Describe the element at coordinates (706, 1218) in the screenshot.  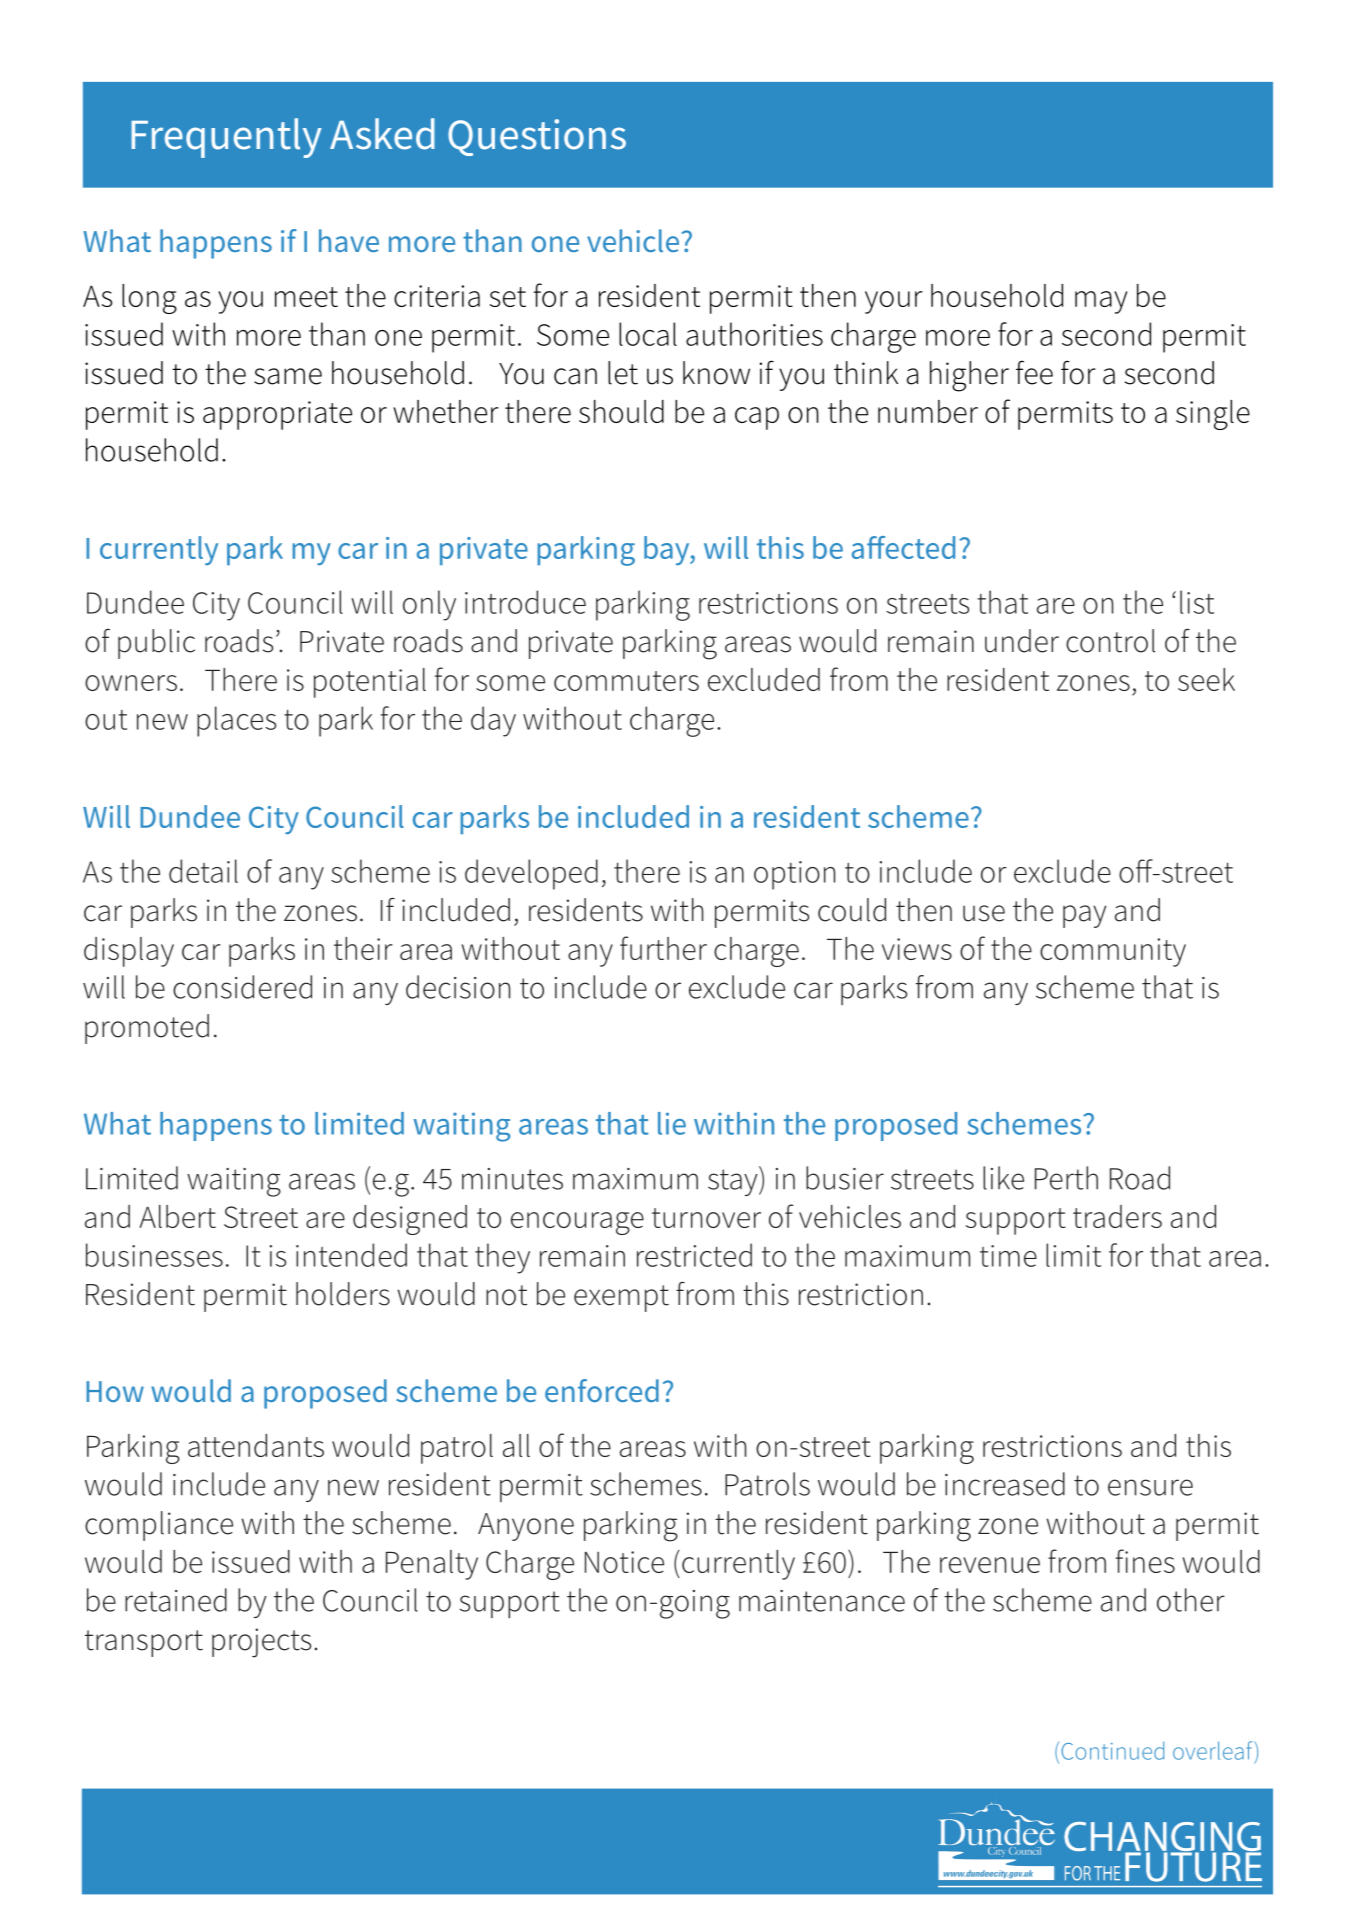
I see `turnover` at that location.
